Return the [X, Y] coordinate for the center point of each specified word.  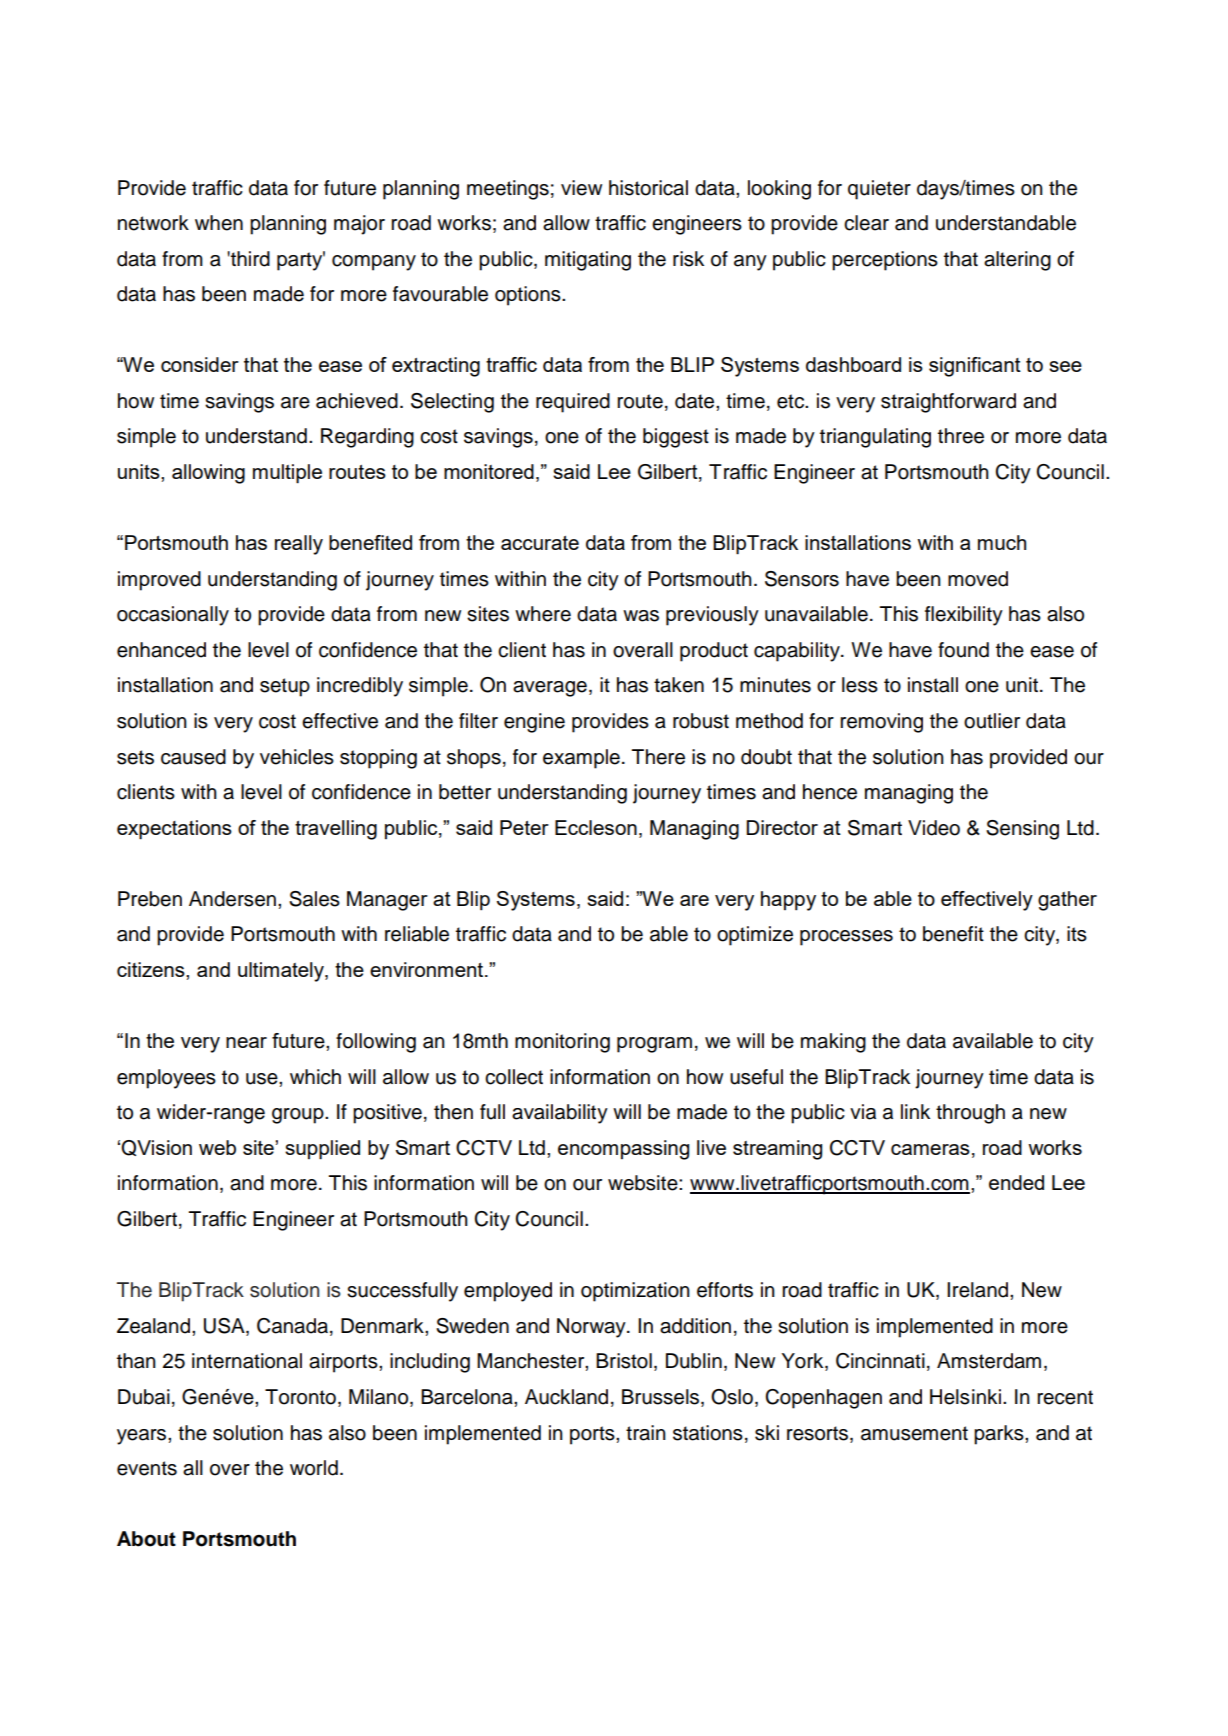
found [963, 650]
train [646, 1433]
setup [285, 687]
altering [1017, 261]
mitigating [588, 261]
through [970, 1114]
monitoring [562, 1043]
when [219, 223]
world [314, 1468]
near [246, 1042]
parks [1000, 1435]
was [641, 616]
